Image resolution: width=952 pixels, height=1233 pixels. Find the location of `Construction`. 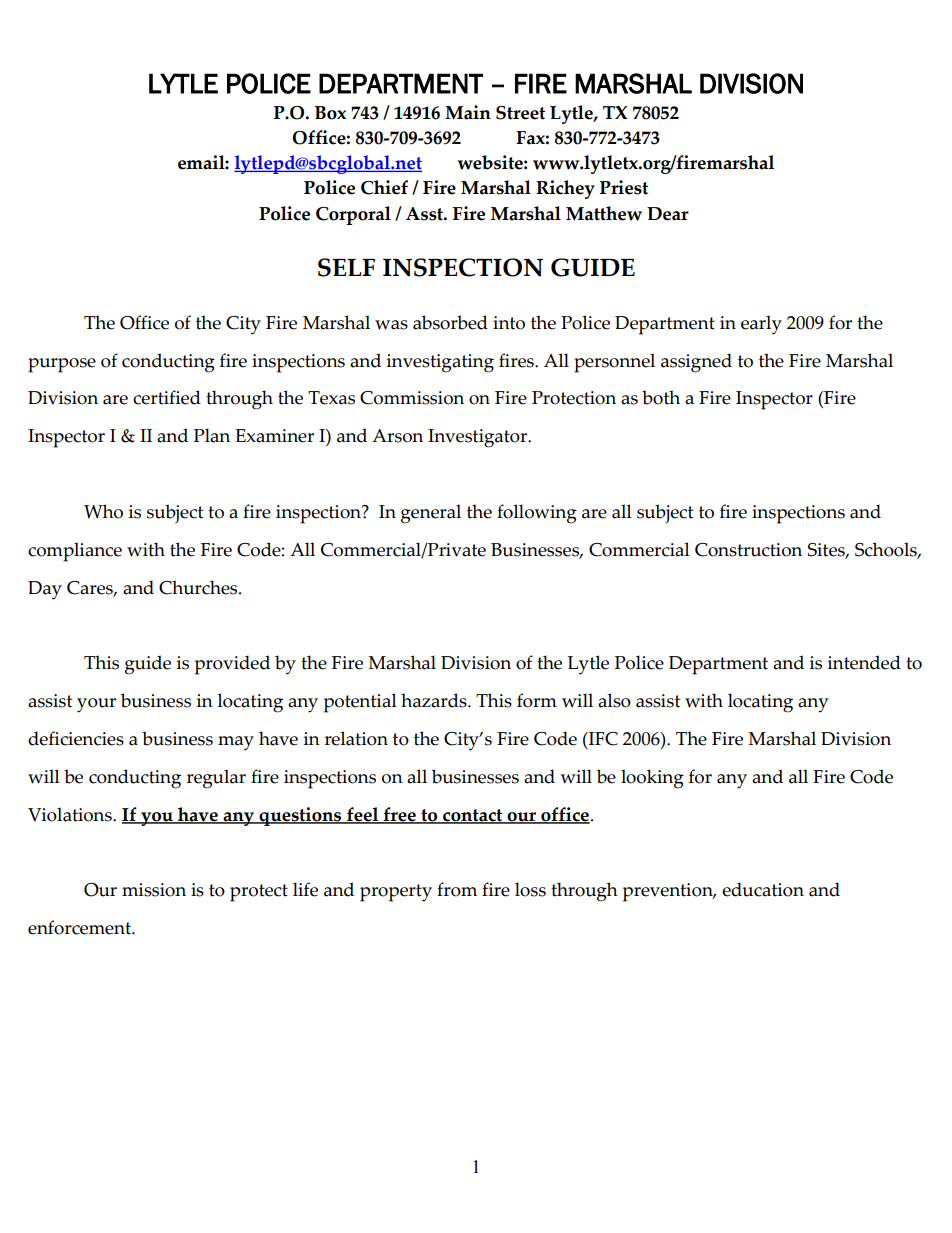

Construction is located at coordinates (748, 550).
